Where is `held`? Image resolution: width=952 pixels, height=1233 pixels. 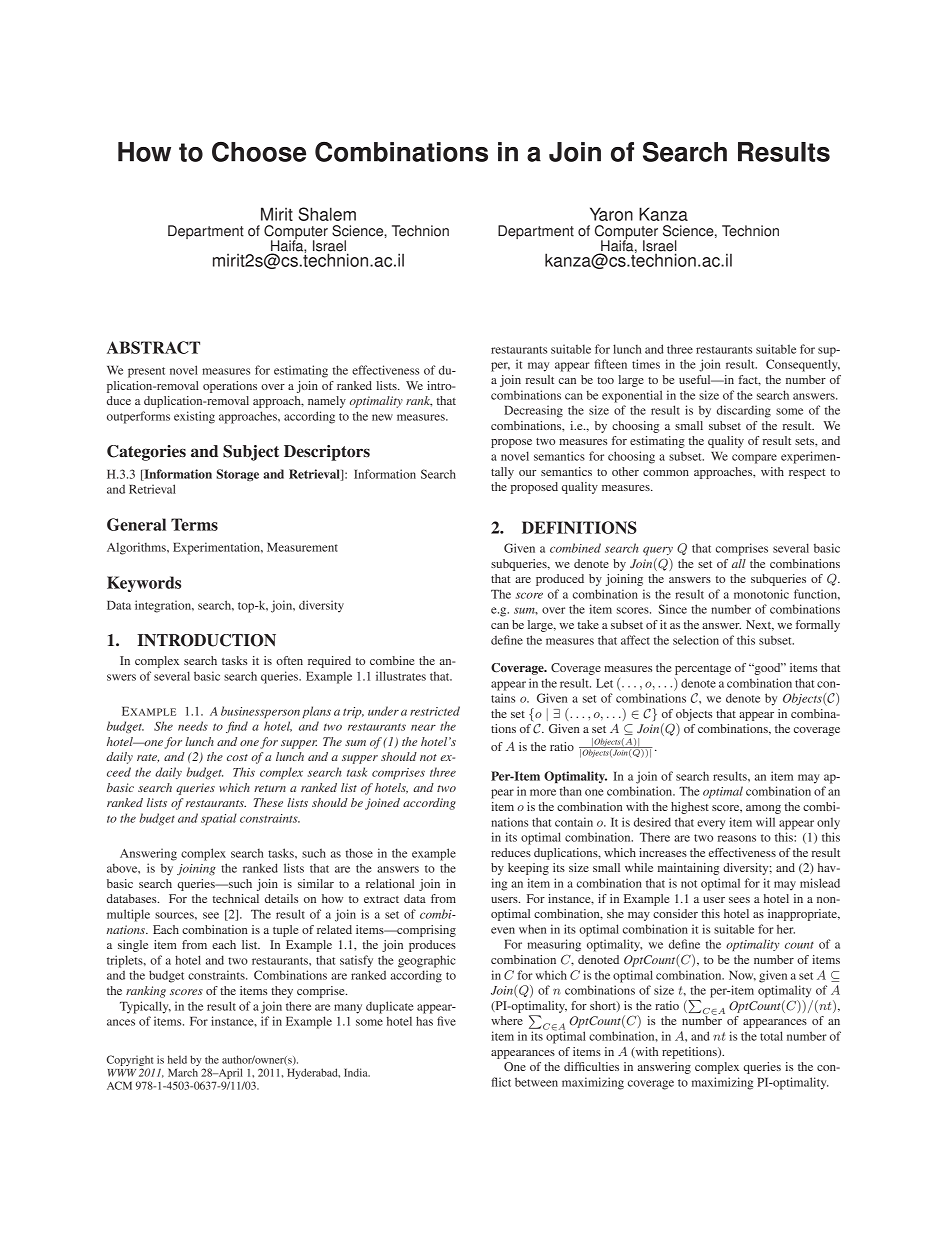
held is located at coordinates (177, 1059).
